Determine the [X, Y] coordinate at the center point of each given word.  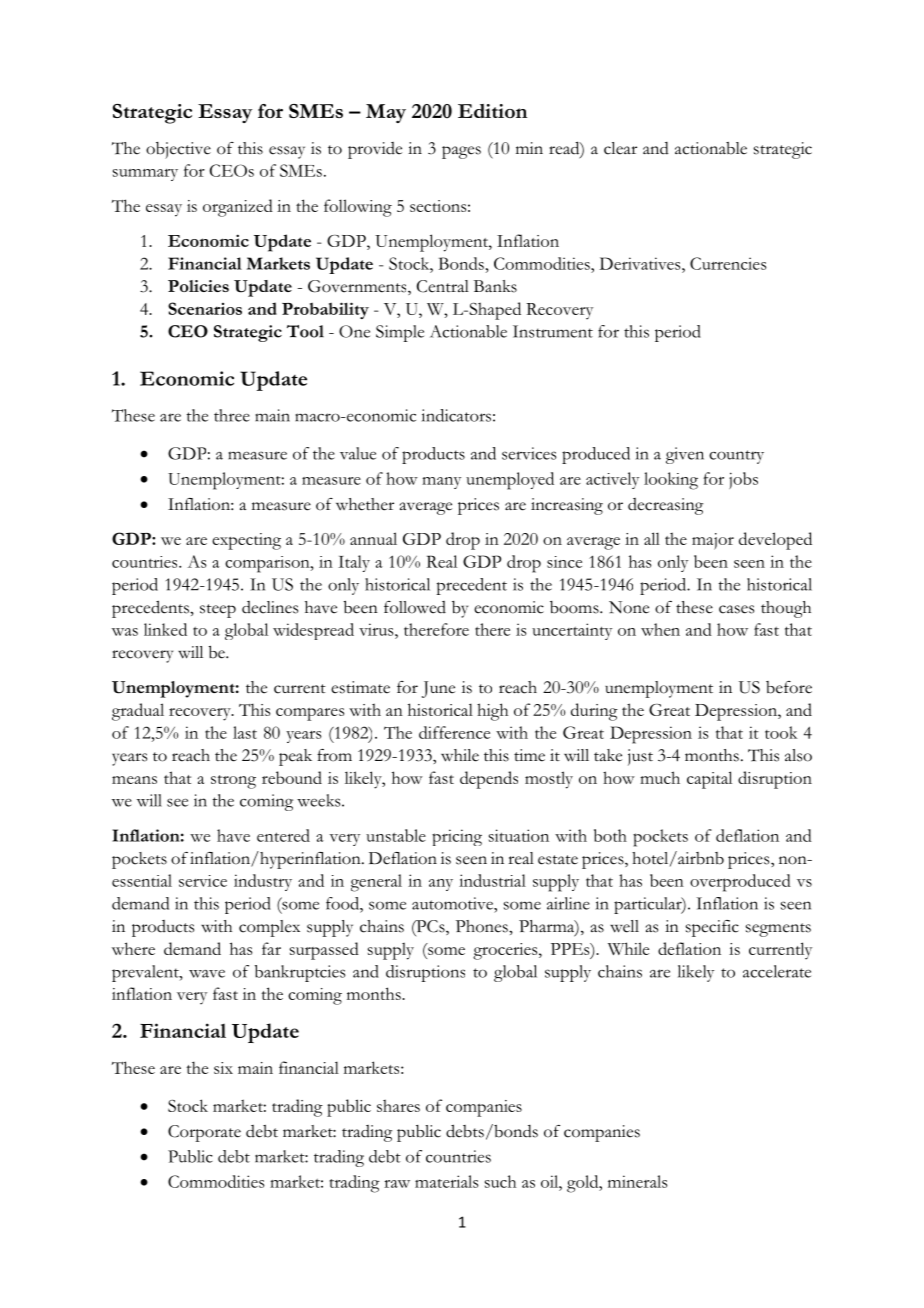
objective [178, 150]
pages [461, 152]
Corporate [204, 1133]
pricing [457, 837]
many [441, 483]
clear [620, 148]
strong [233, 782]
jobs [743, 480]
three [232, 415]
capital [709, 780]
